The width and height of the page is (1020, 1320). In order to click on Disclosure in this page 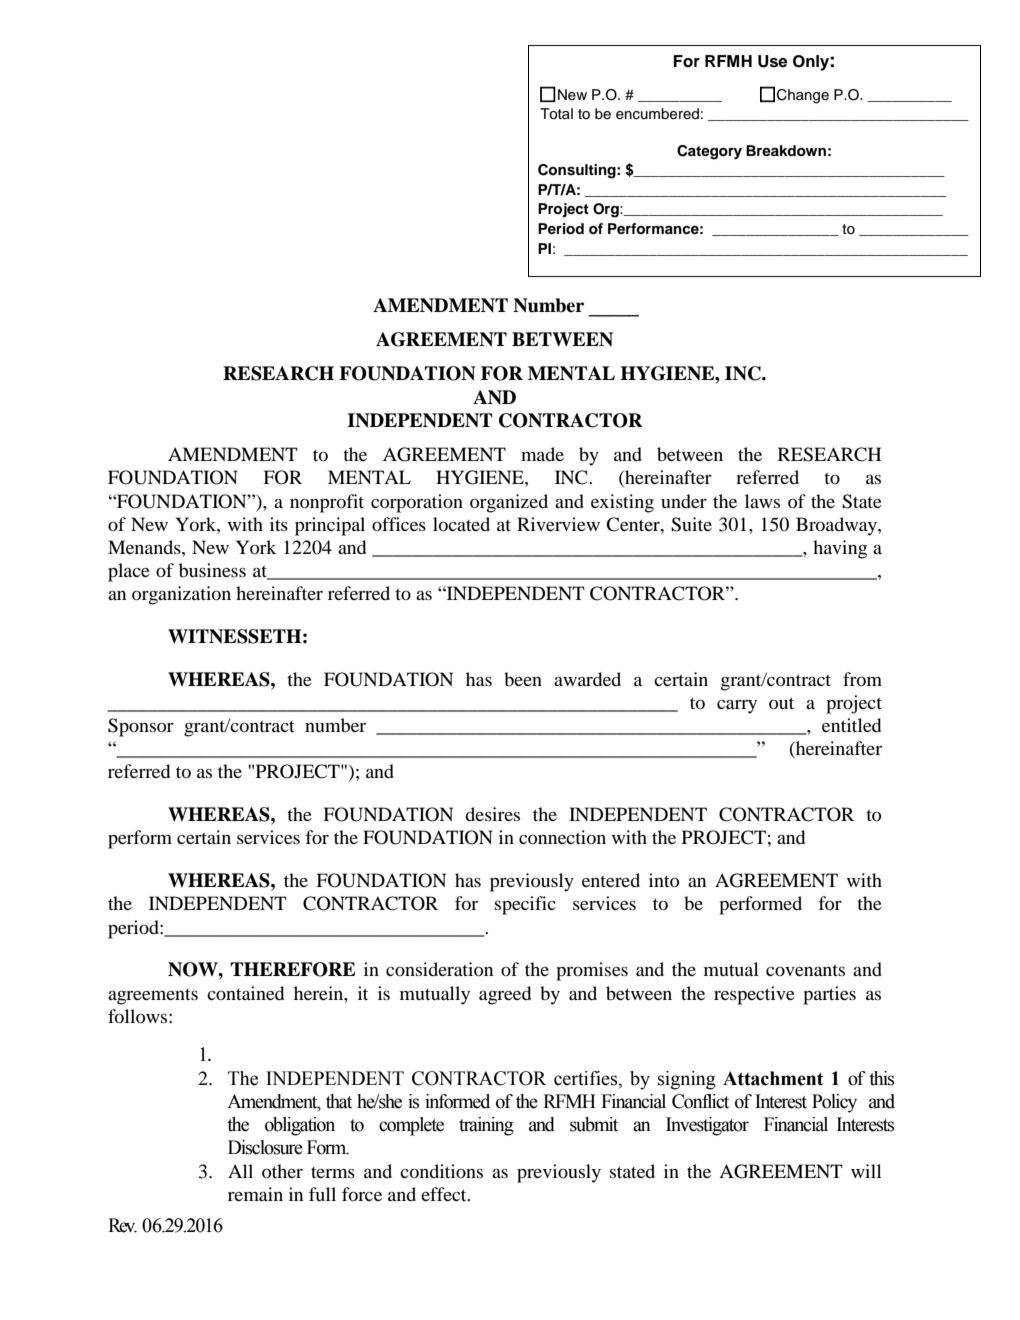, I will do `click(265, 1147)`.
